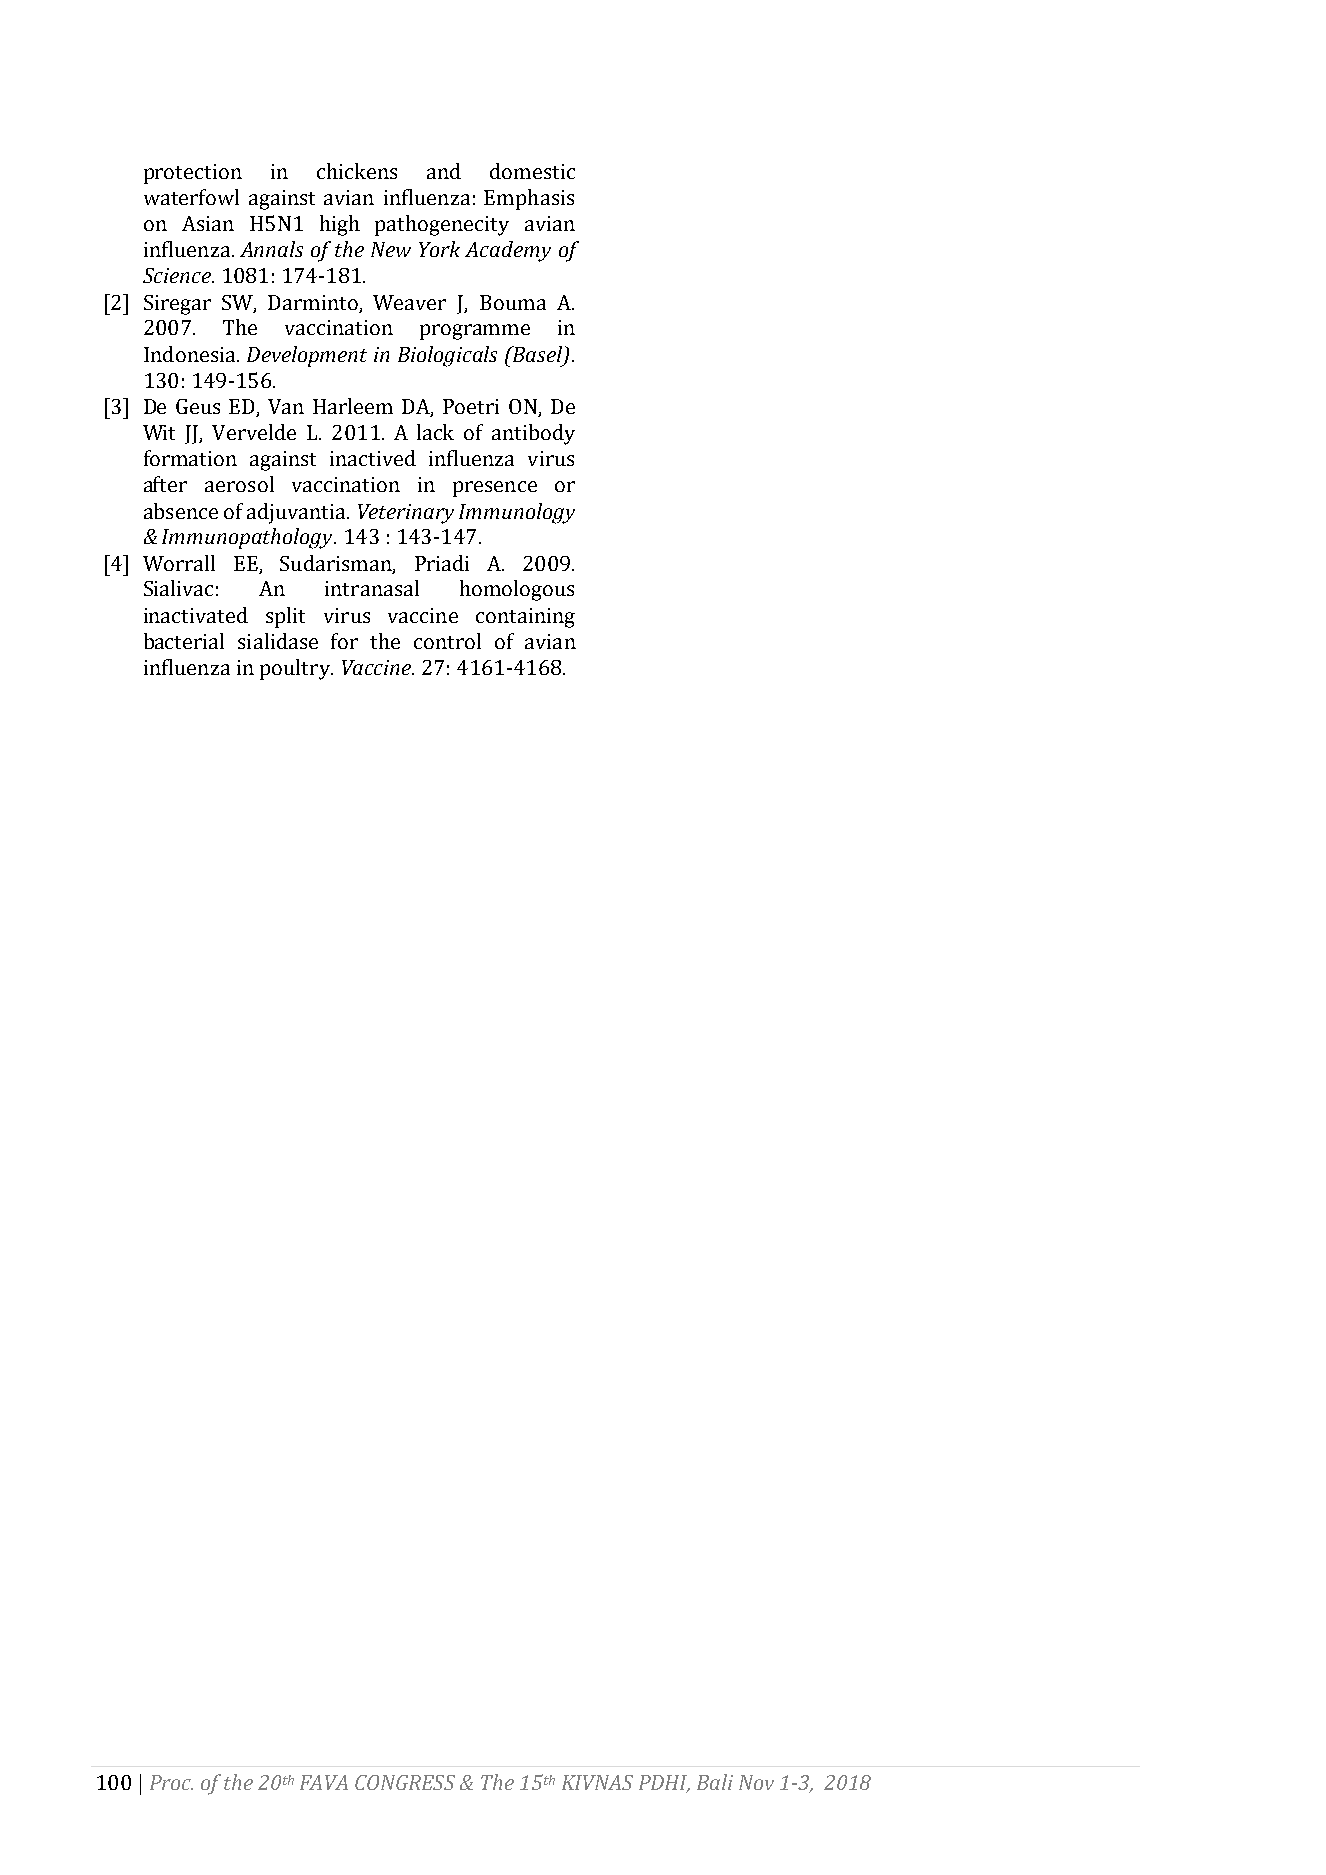 The image size is (1326, 1875). Describe the element at coordinates (239, 484) in the screenshot. I see `aerosol` at that location.
